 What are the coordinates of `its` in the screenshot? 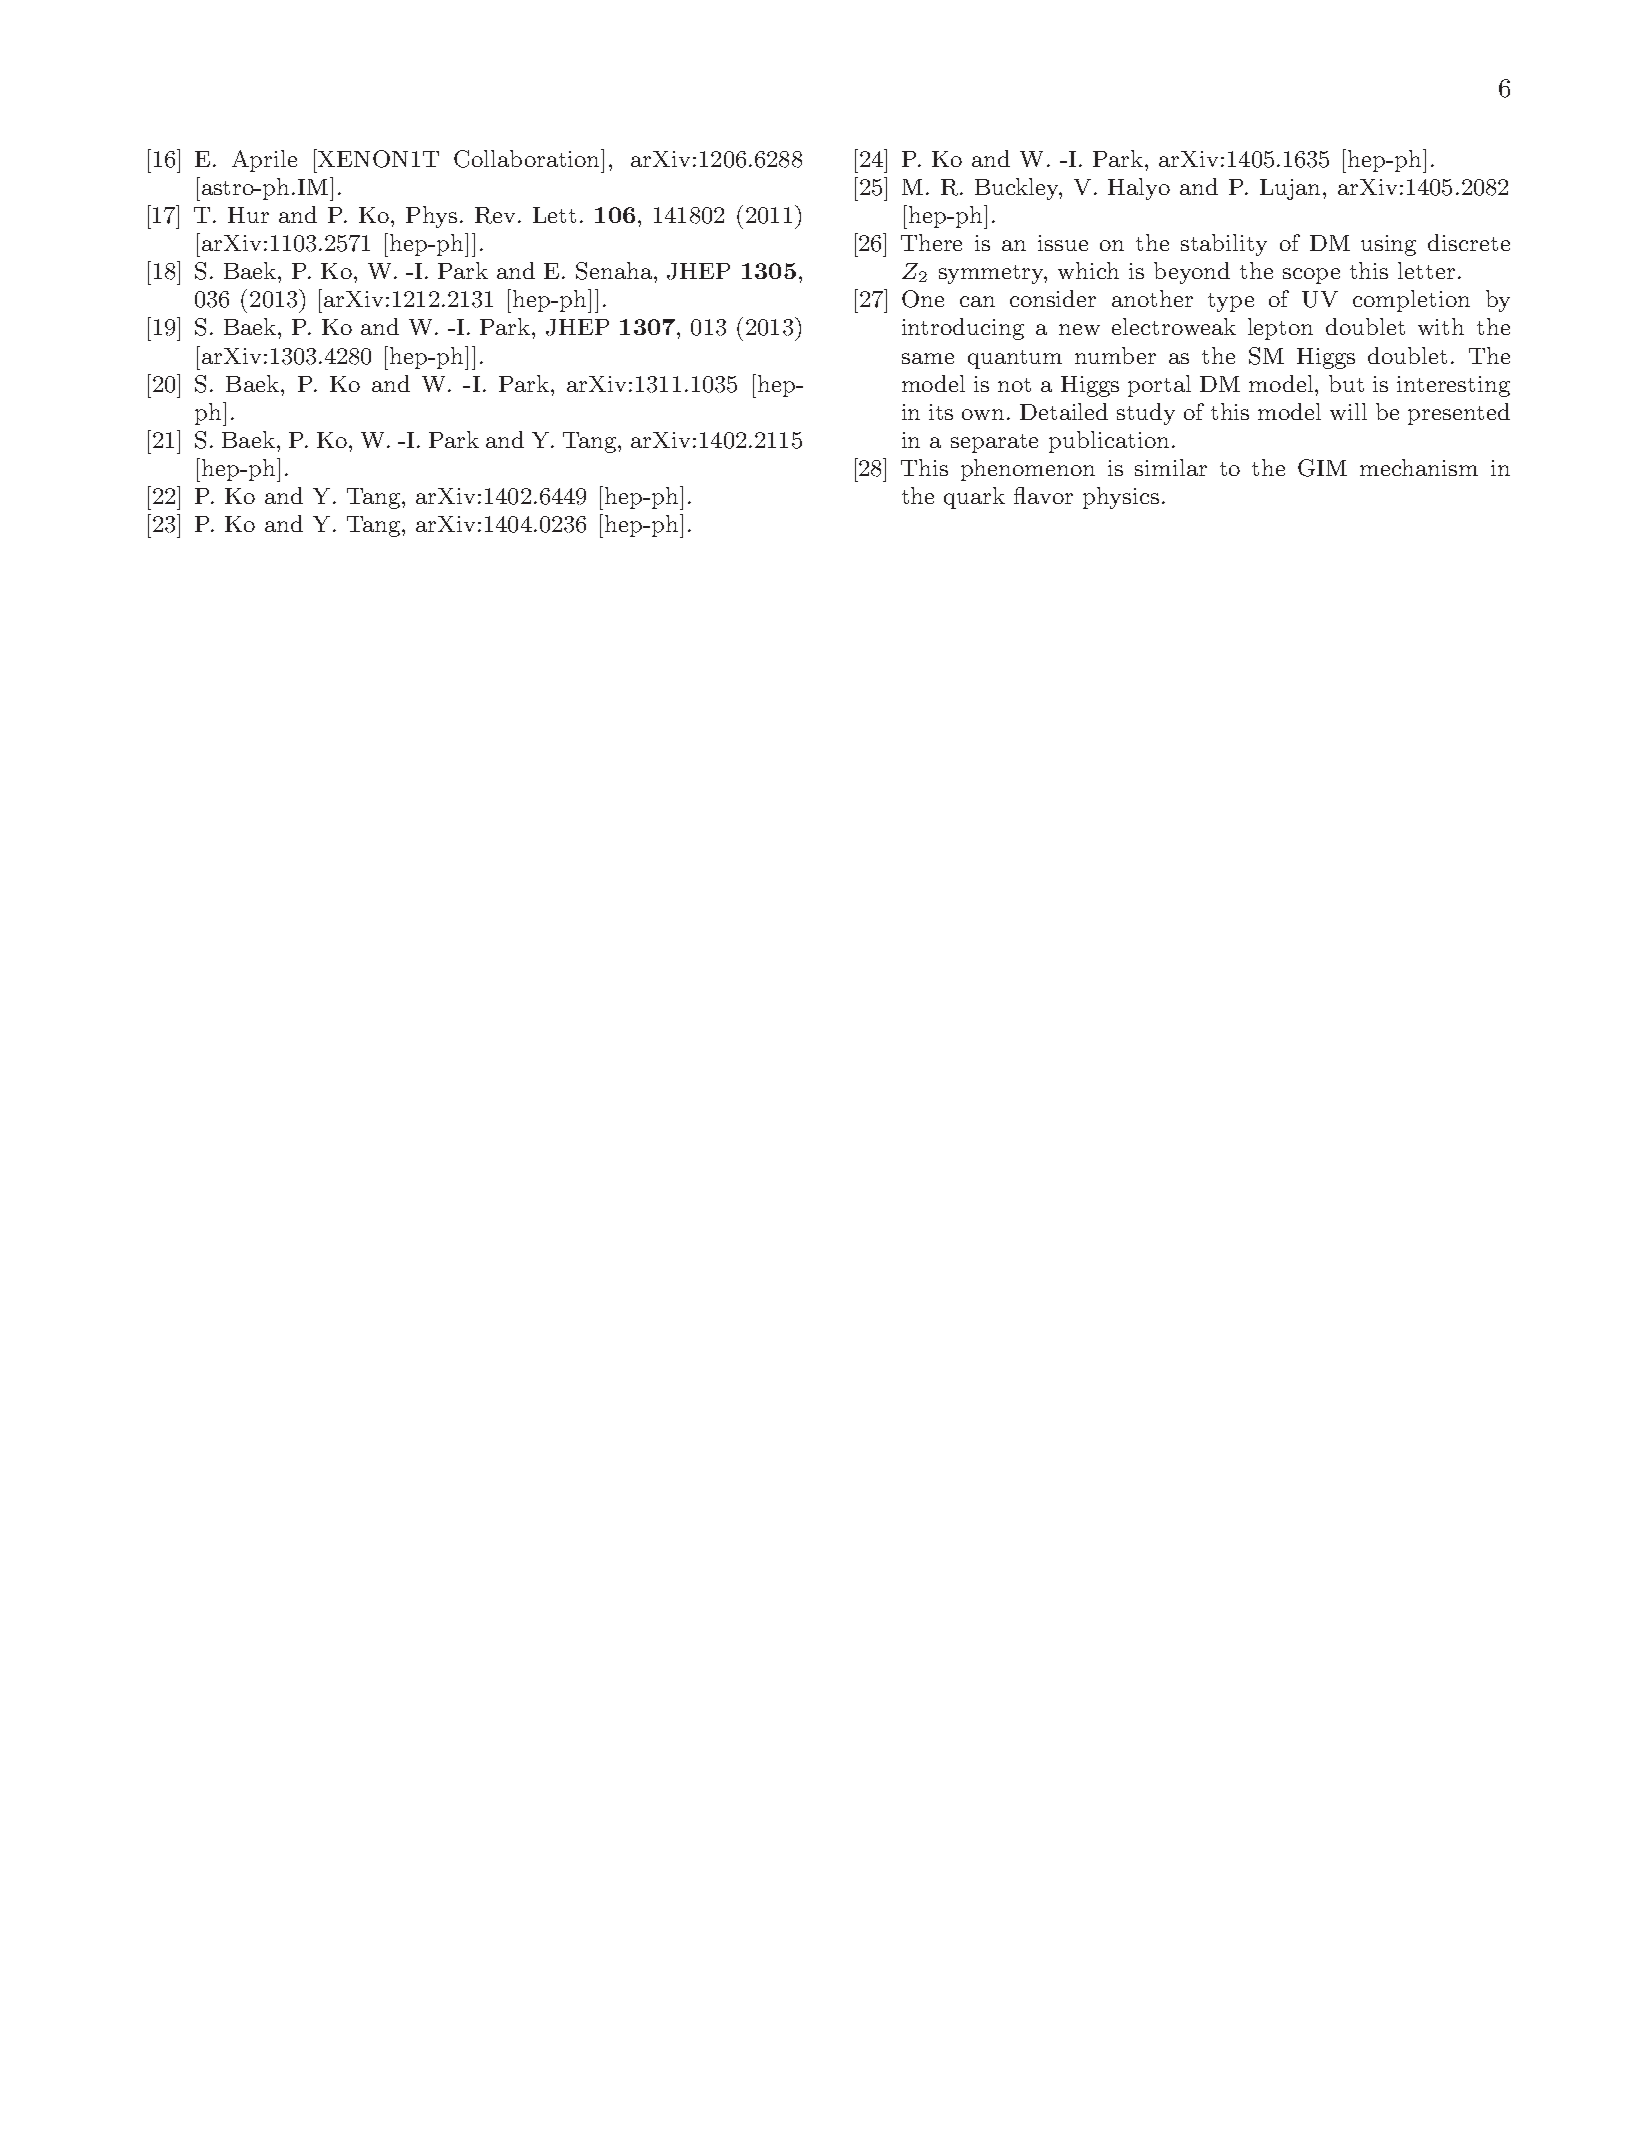 It's located at (941, 412).
